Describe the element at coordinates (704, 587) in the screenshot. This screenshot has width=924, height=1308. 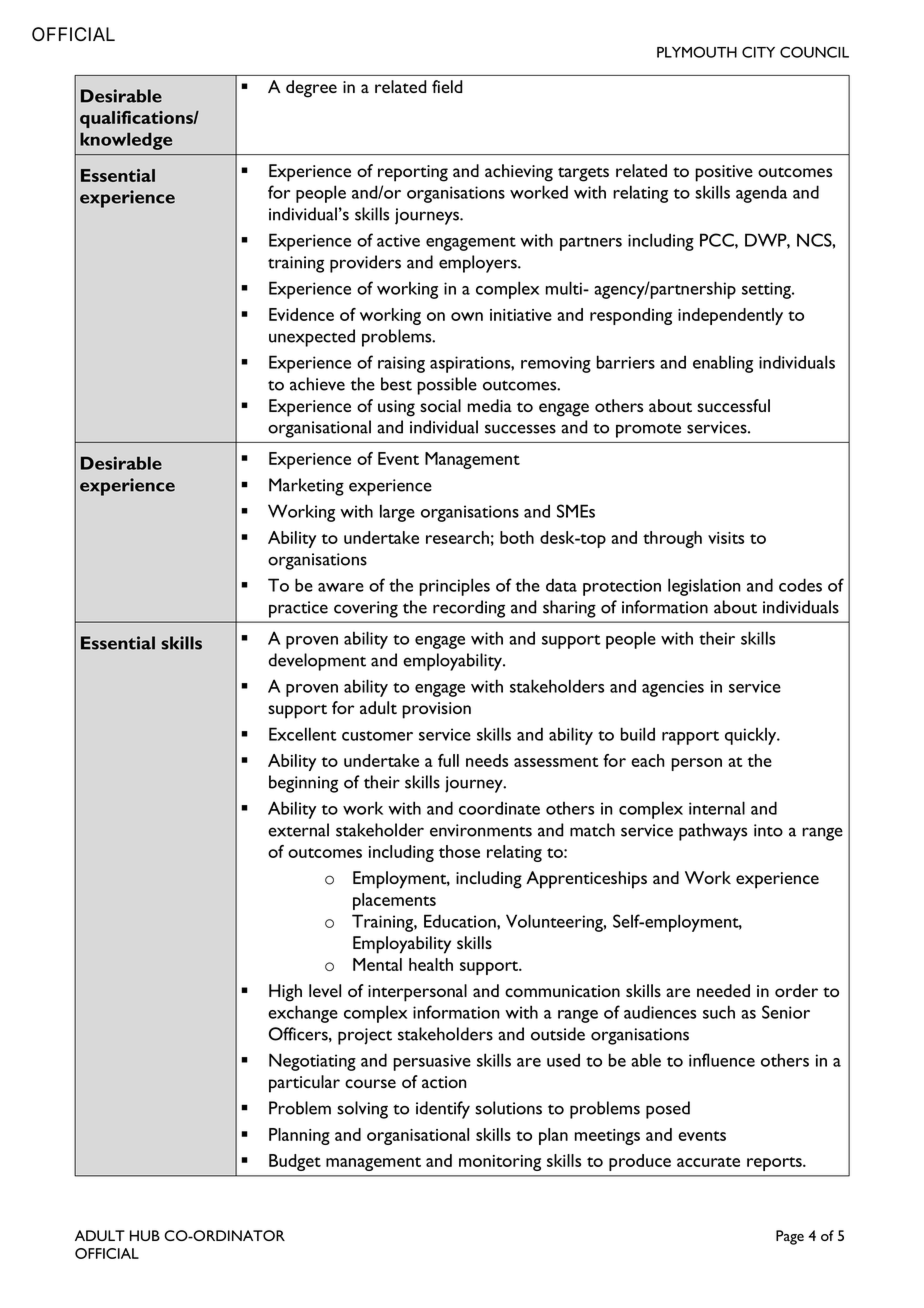
I see `legislation` at that location.
